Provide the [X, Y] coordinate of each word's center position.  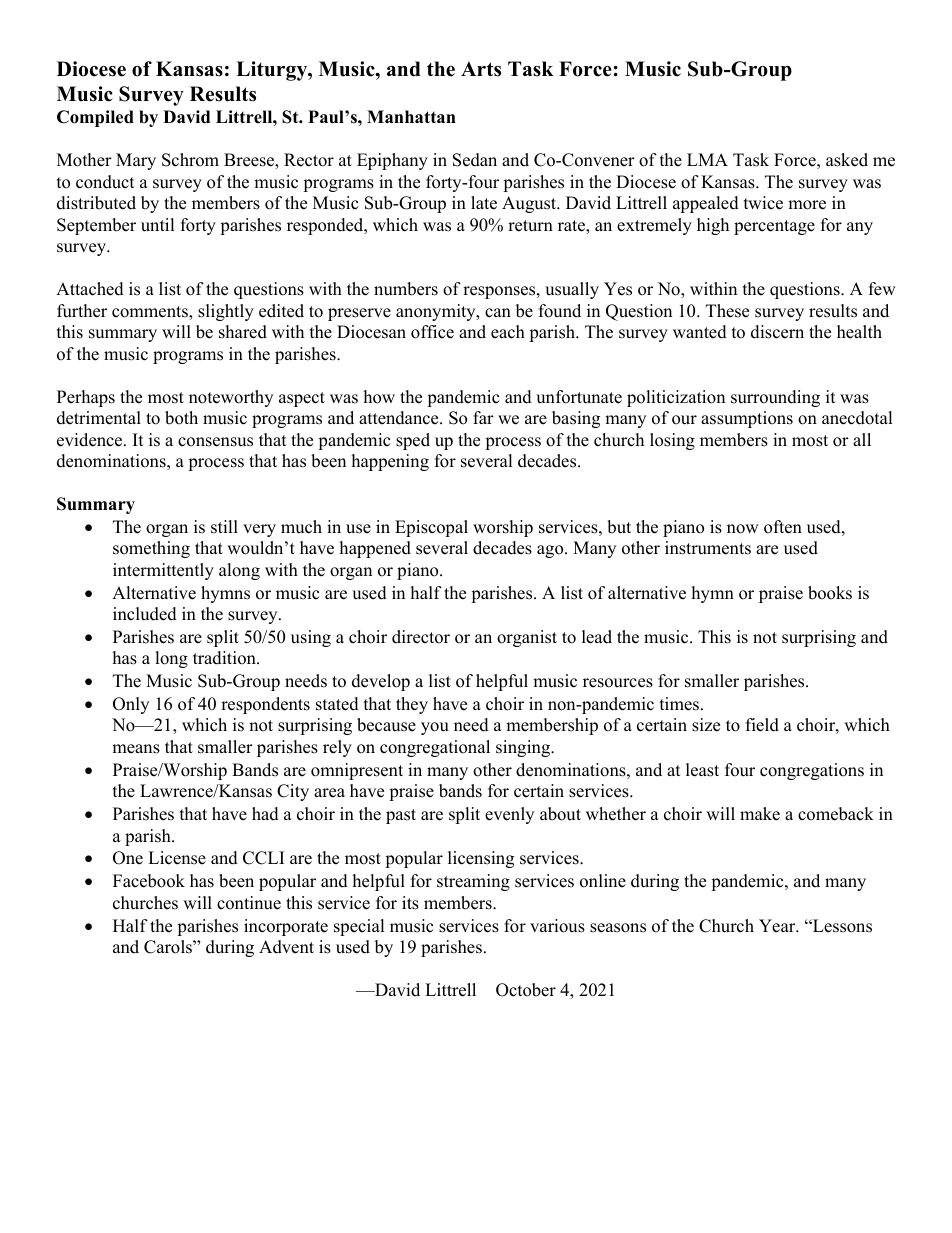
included [145, 614]
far [483, 417]
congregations [812, 771]
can [498, 313]
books [830, 593]
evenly [509, 815]
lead [597, 637]
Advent [286, 947]
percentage [774, 227]
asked [847, 160]
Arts [481, 69]
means [136, 749]
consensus [215, 442]
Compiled [95, 118]
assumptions [747, 419]
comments [151, 313]
